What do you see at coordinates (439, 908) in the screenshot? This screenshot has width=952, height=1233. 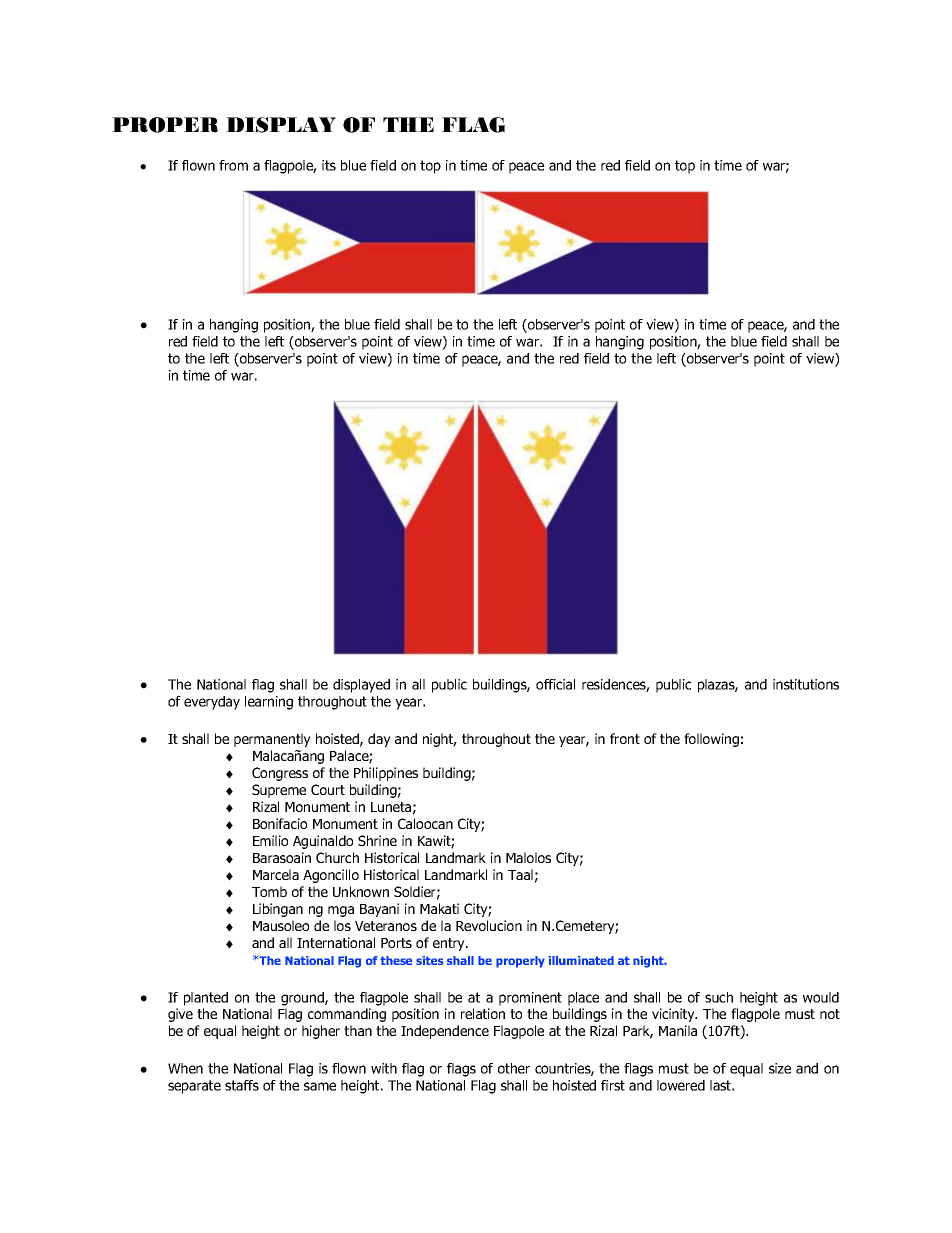 I see `Makati` at bounding box center [439, 908].
